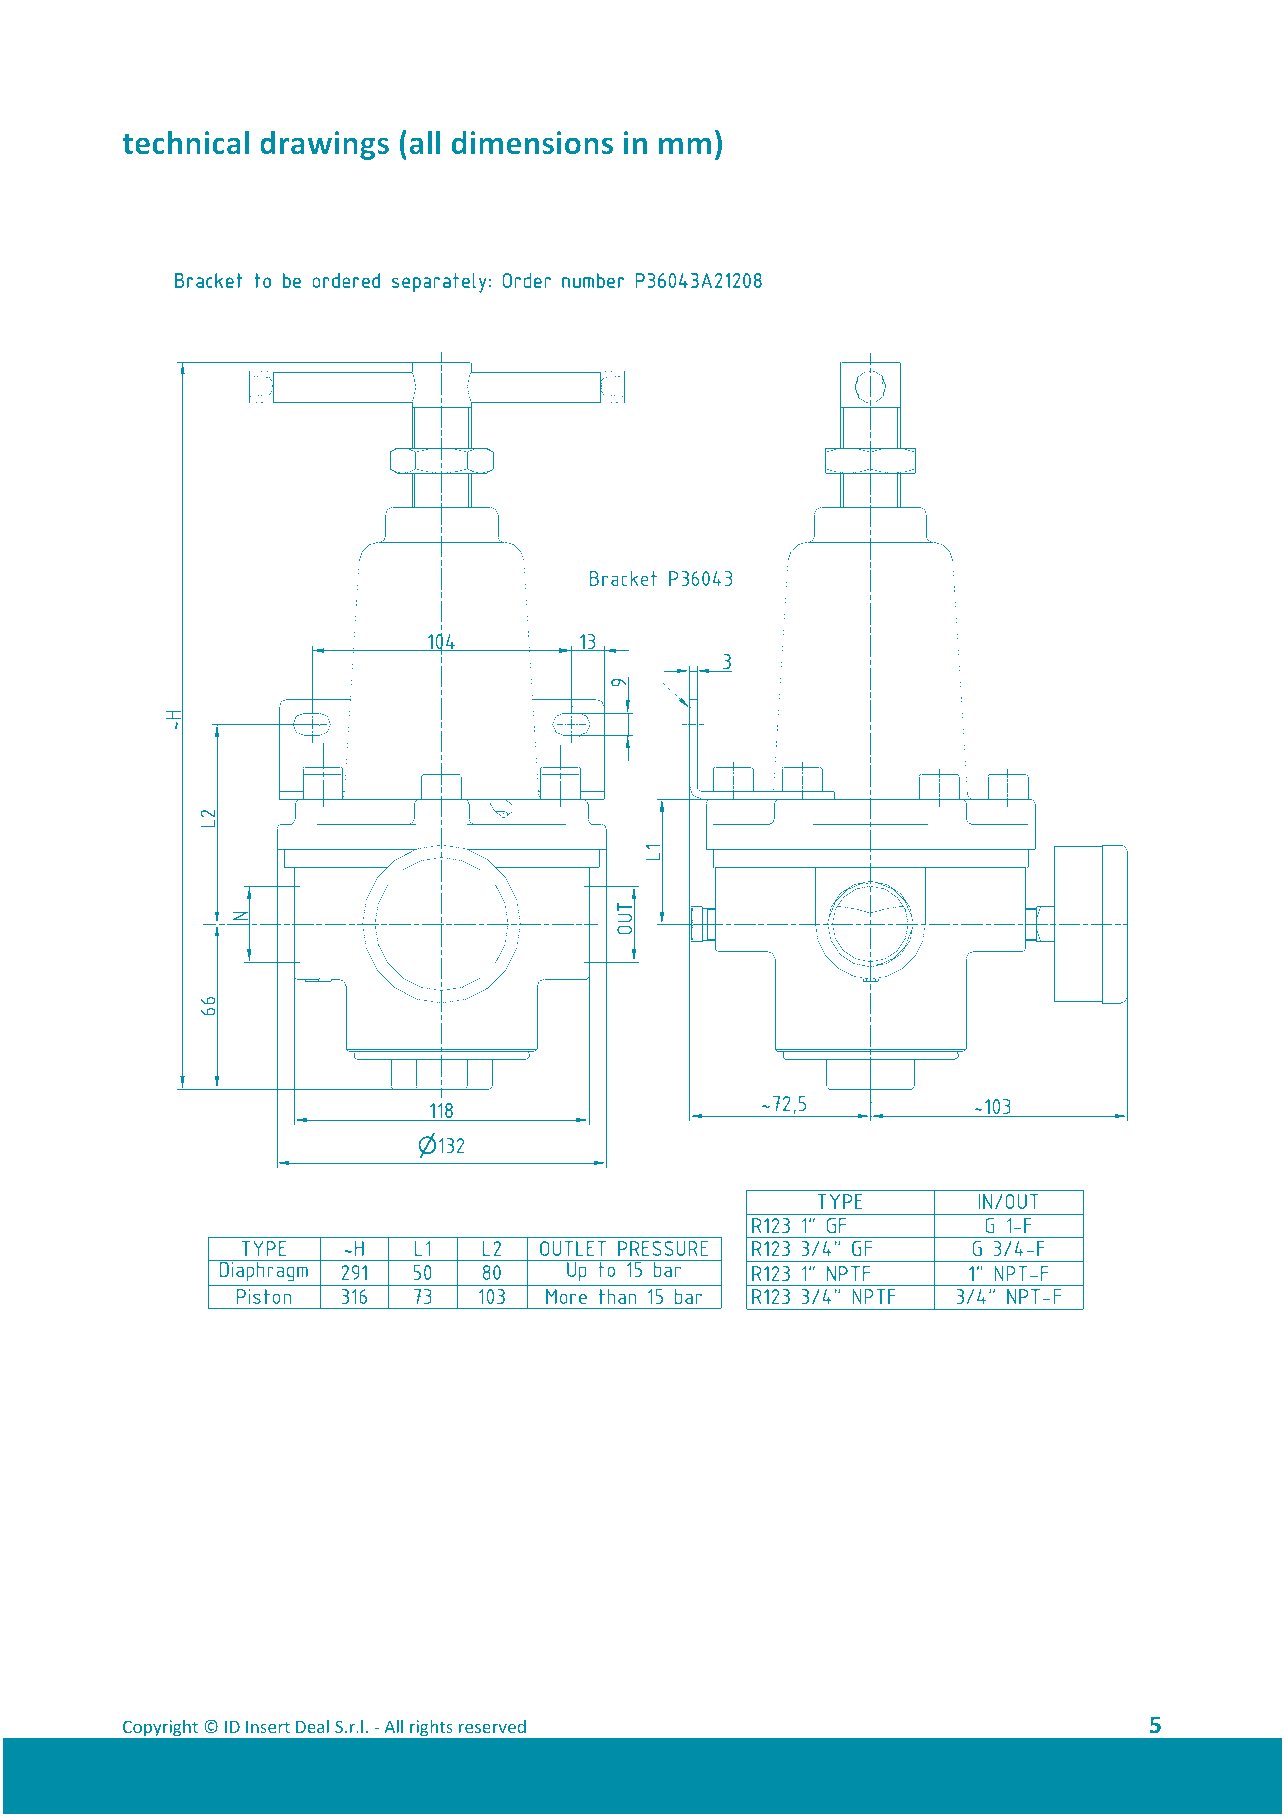  What do you see at coordinates (185, 142) in the document?
I see `technical` at bounding box center [185, 142].
